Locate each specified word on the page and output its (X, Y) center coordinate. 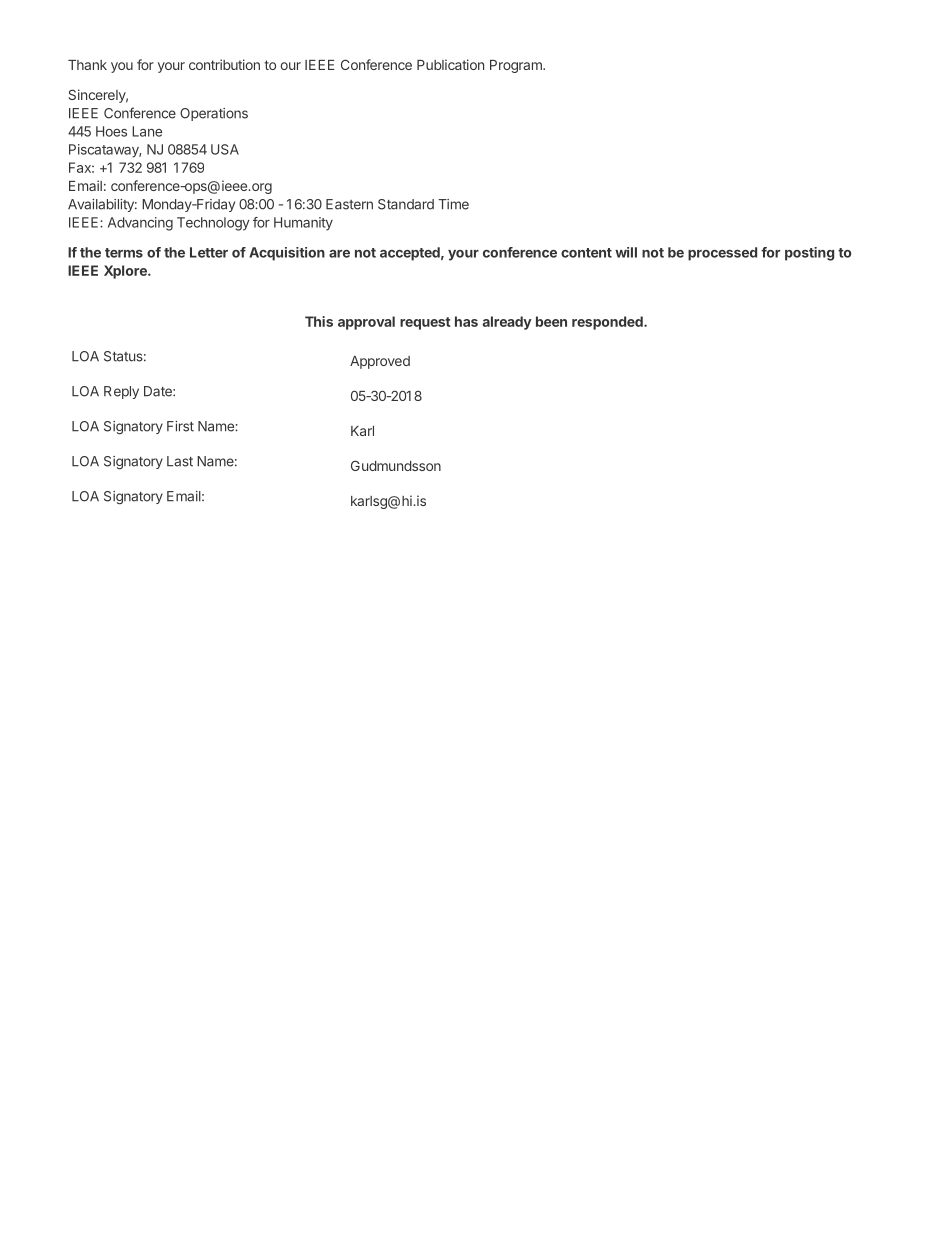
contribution (224, 64)
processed (722, 254)
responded (608, 323)
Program (517, 66)
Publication (450, 64)
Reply (121, 392)
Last (180, 461)
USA (225, 149)
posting (809, 254)
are (339, 254)
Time (453, 204)
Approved (380, 362)
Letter (209, 252)
